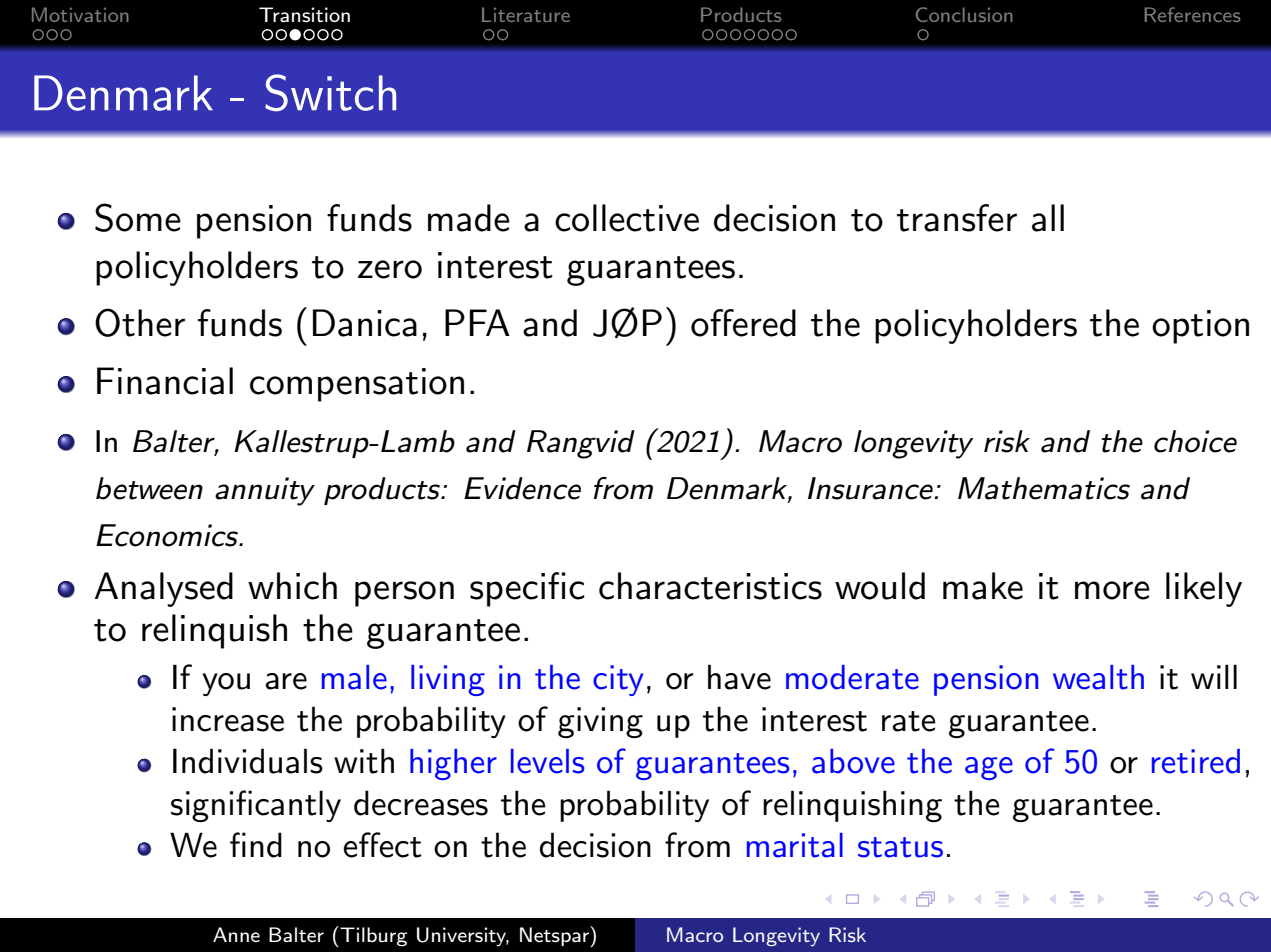  What do you see at coordinates (526, 14) in the screenshot?
I see `Literature` at bounding box center [526, 14].
